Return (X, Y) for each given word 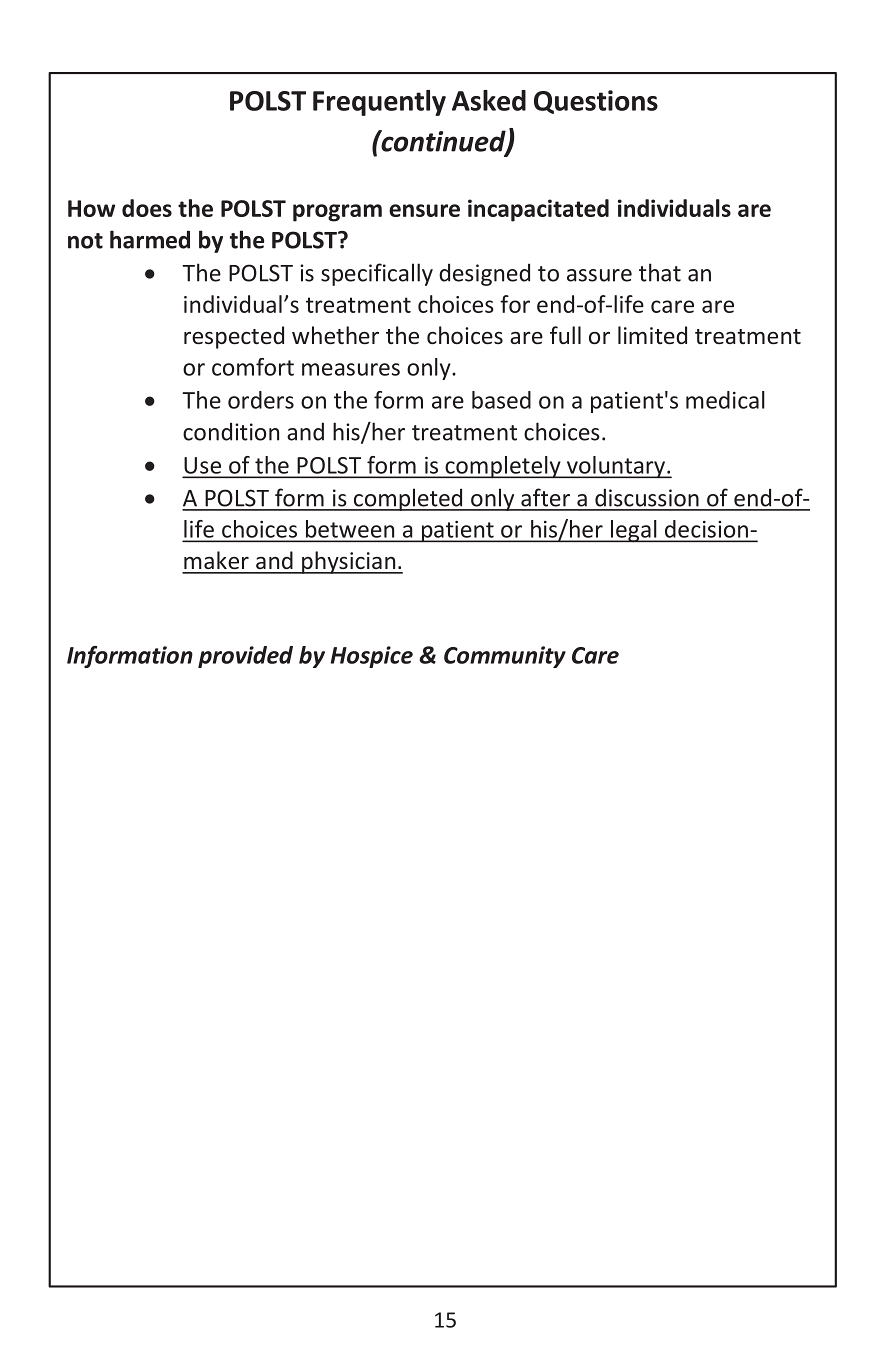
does (147, 208)
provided (245, 657)
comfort (253, 367)
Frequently (379, 103)
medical (725, 400)
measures (351, 369)
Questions (596, 102)
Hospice (372, 657)
